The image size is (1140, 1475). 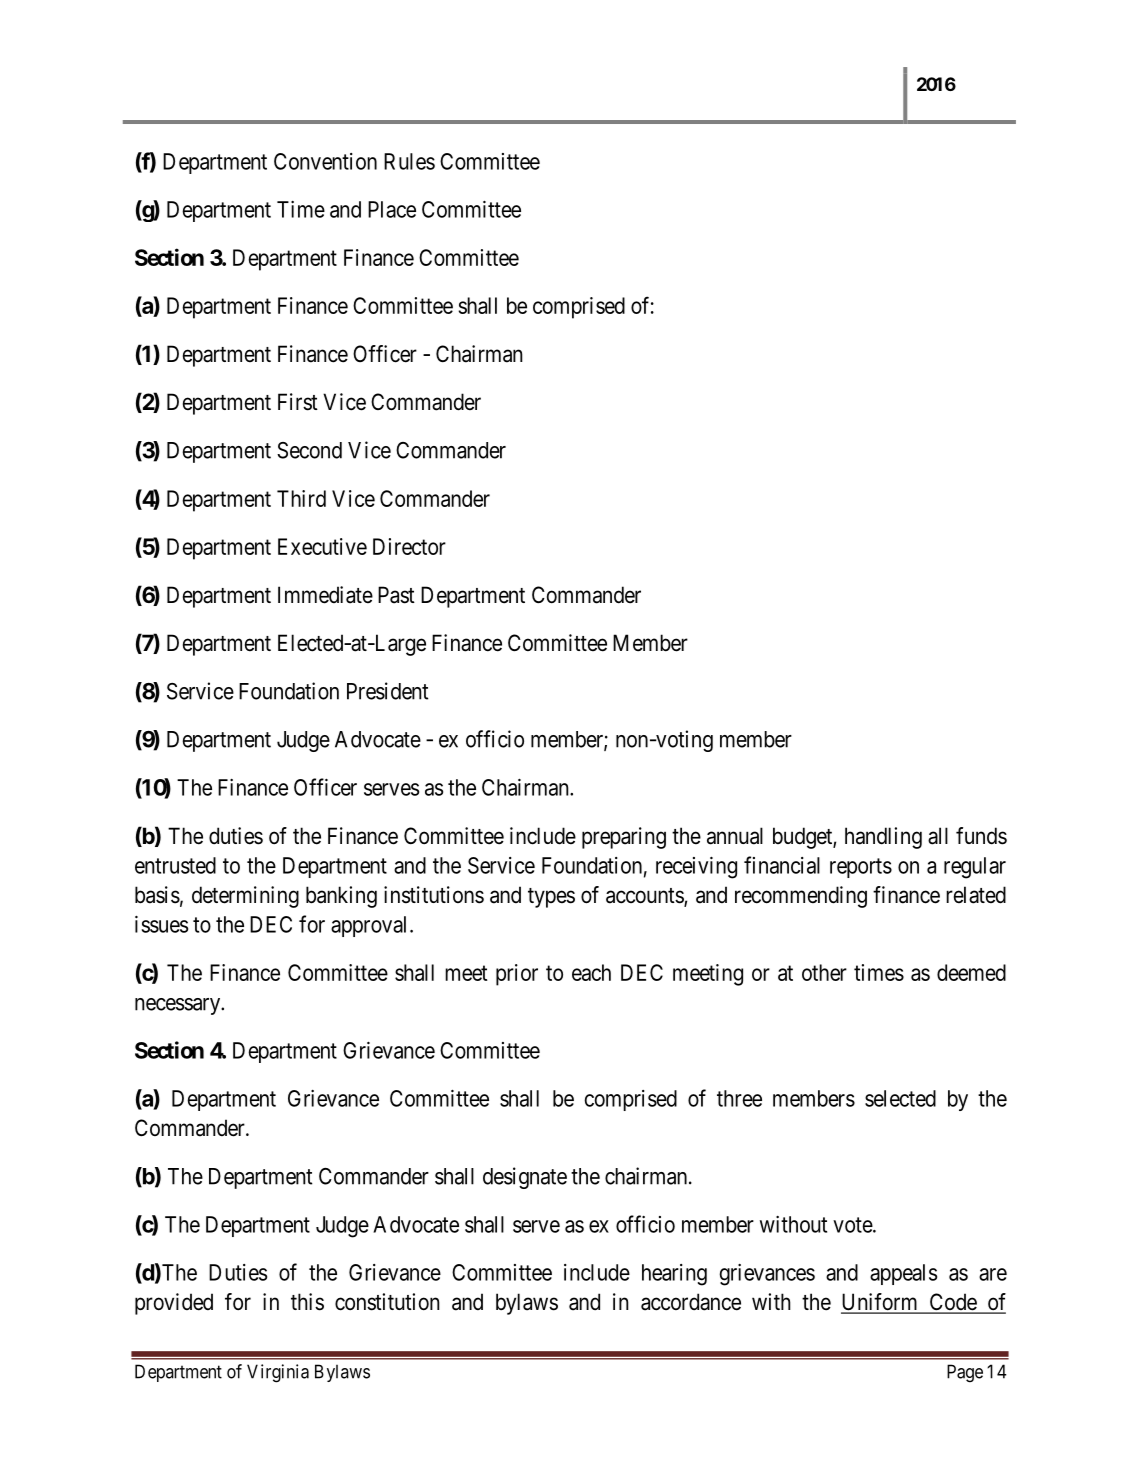 What do you see at coordinates (161, 924) in the screenshot?
I see `issues` at bounding box center [161, 924].
